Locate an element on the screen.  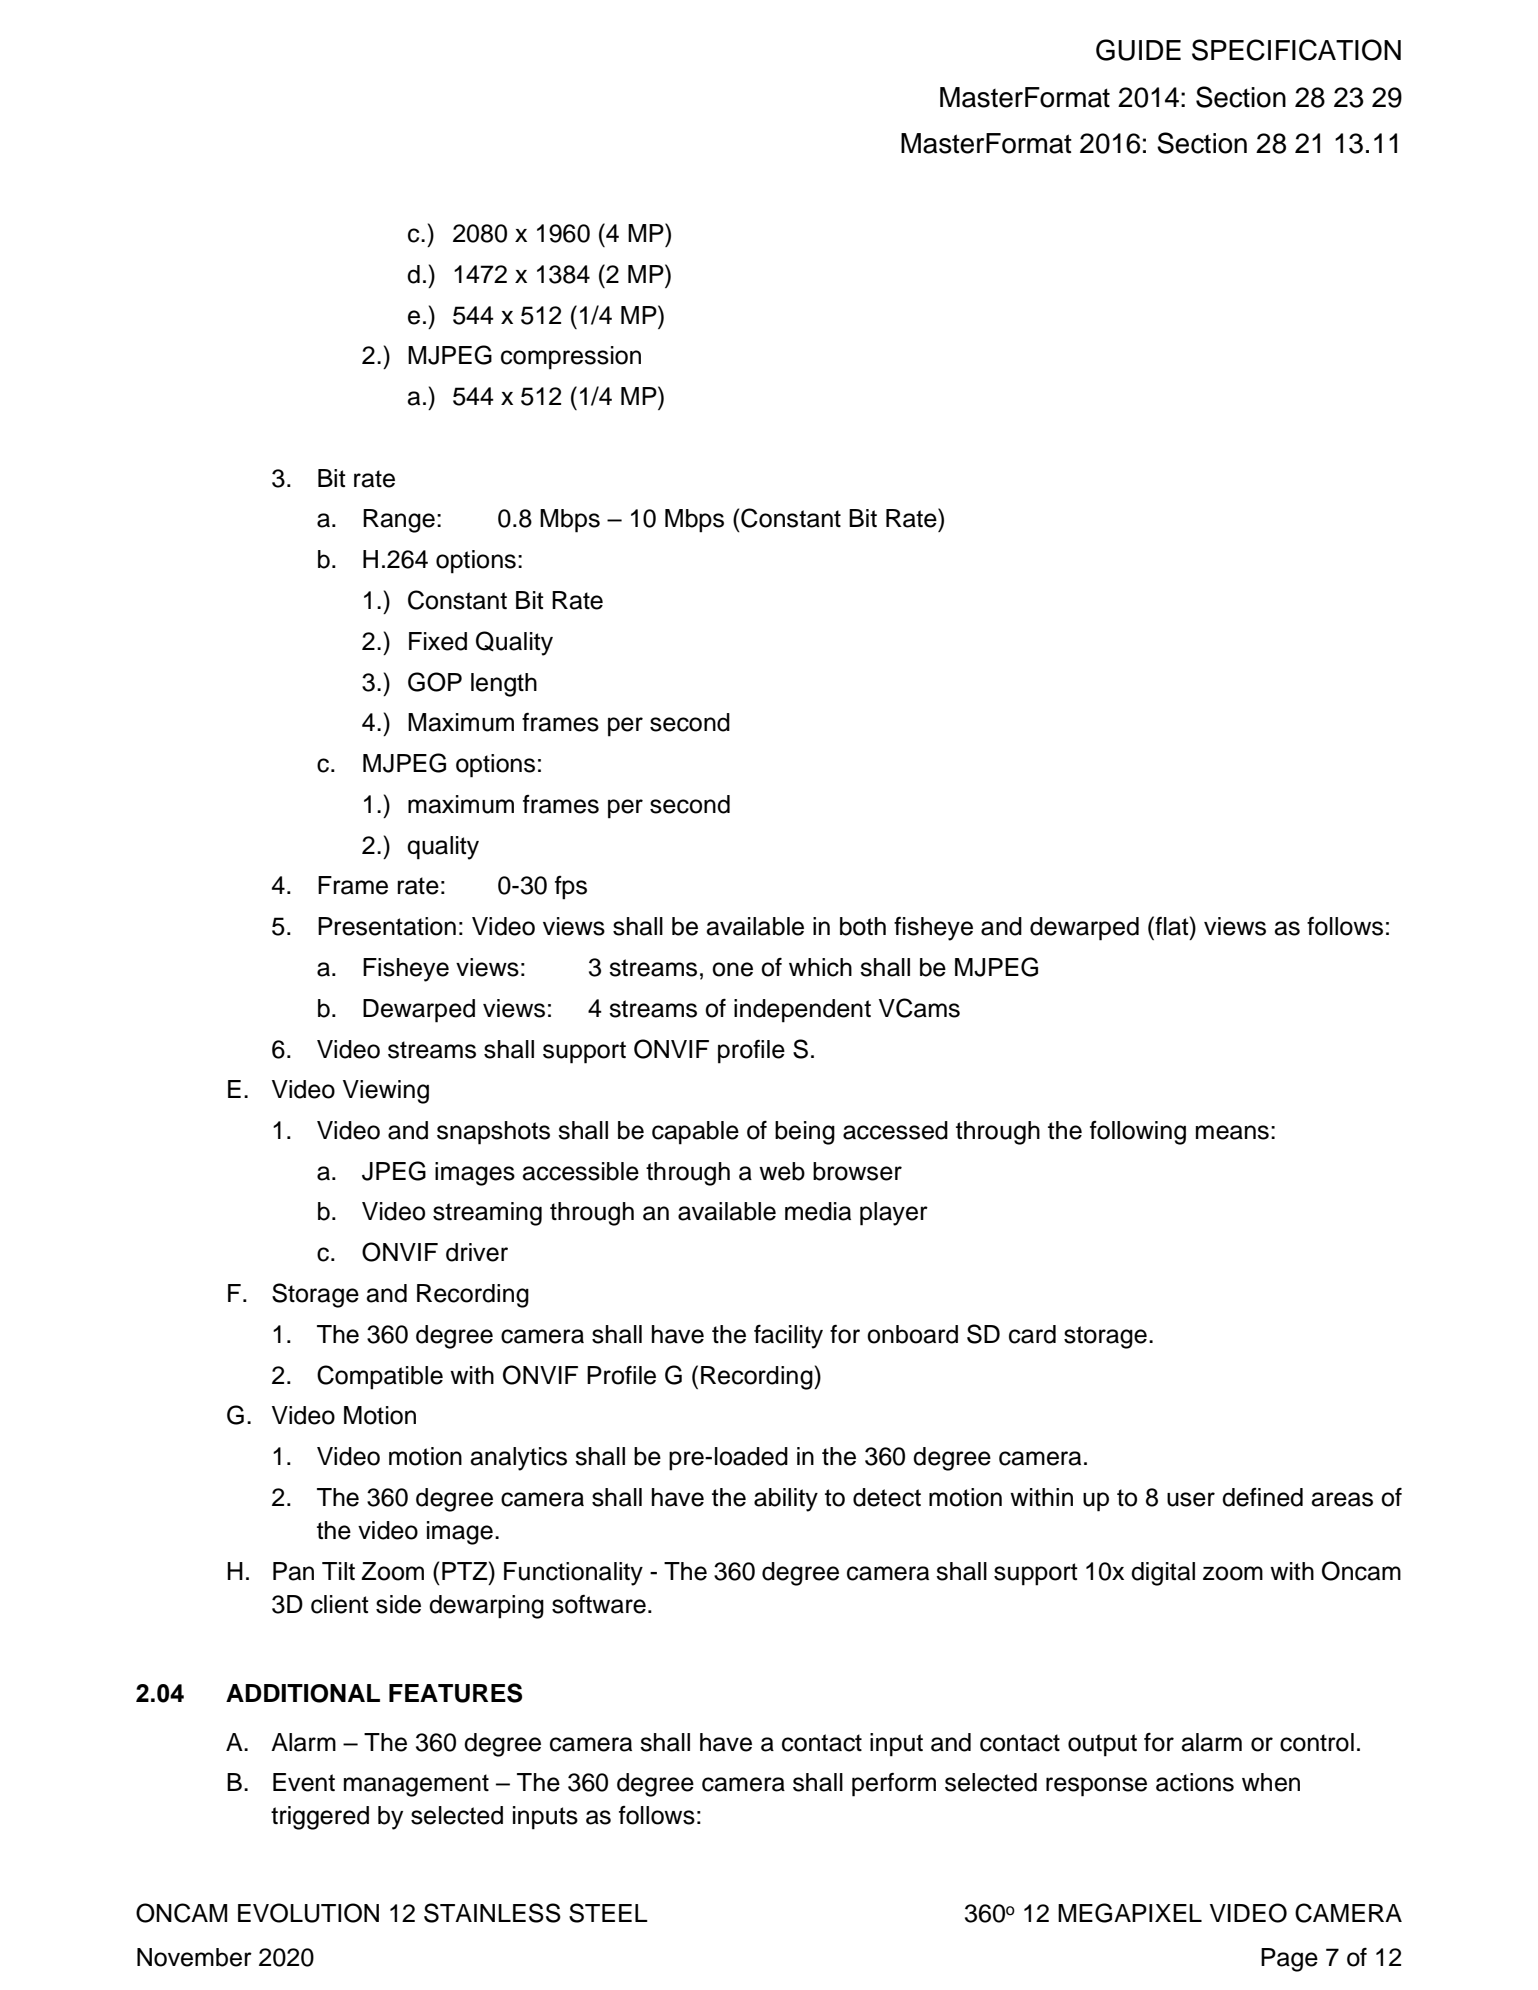
GUIDE is located at coordinates (1138, 50).
